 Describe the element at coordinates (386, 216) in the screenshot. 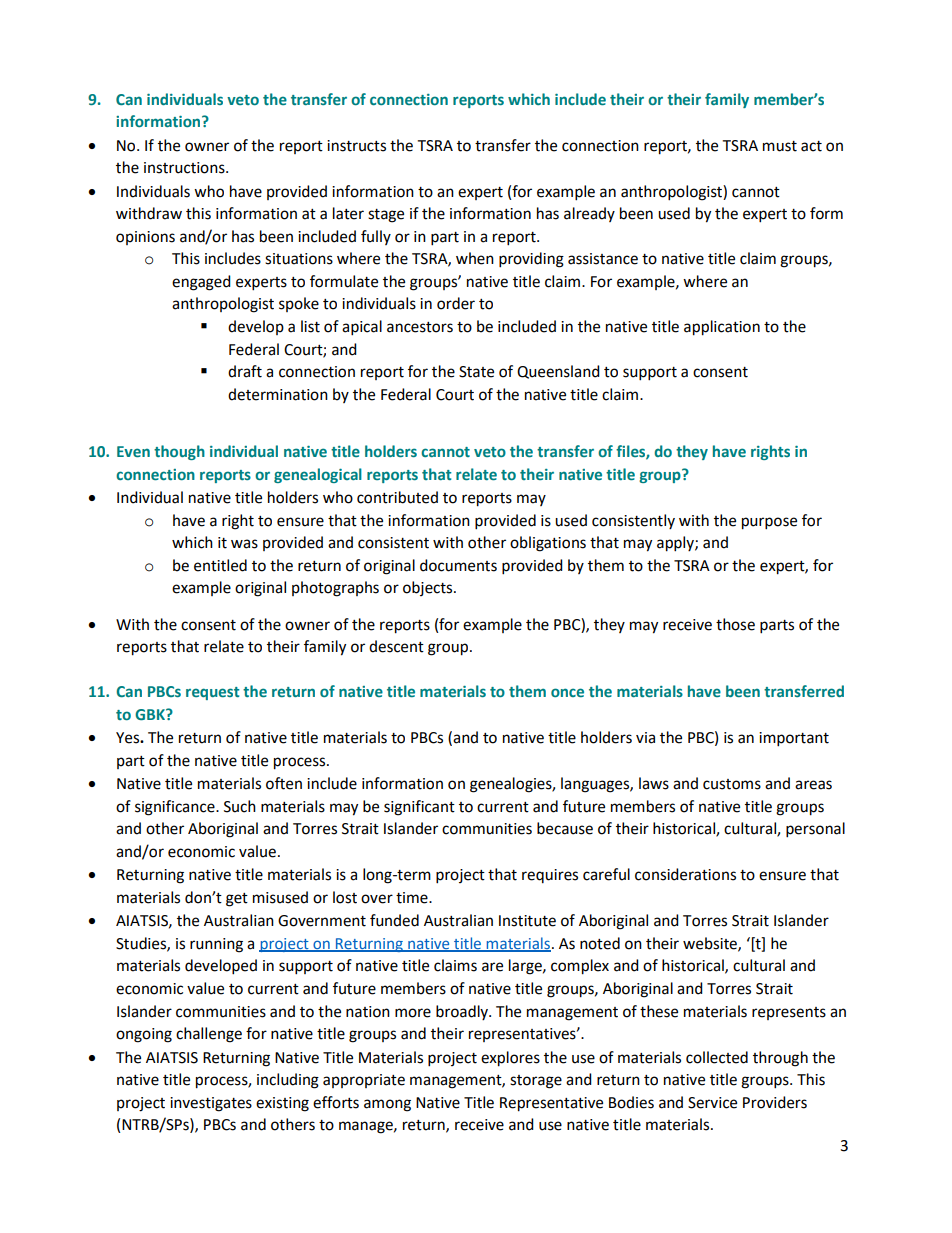

I see `stage` at that location.
